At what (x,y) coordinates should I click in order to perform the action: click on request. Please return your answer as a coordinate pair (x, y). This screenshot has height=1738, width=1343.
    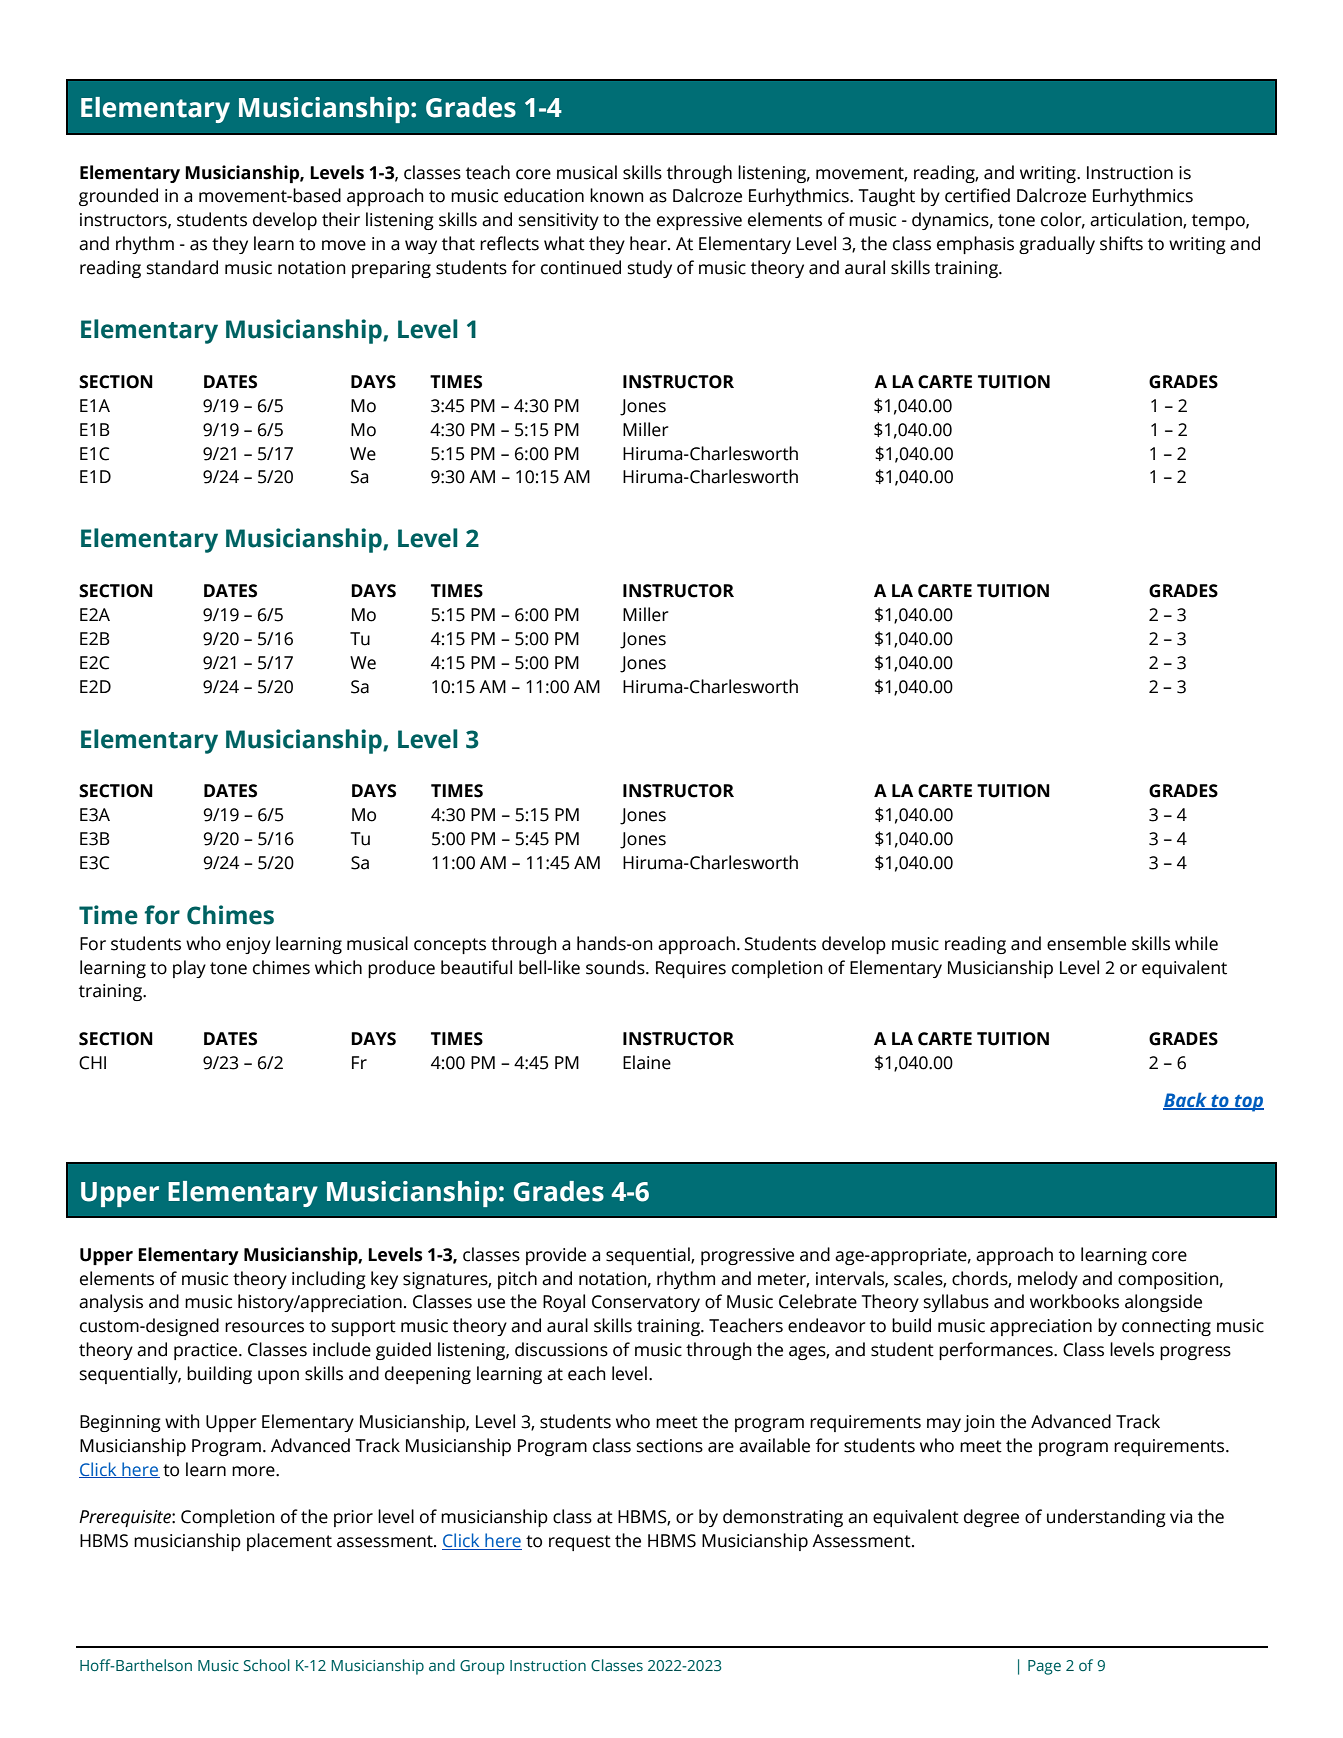
    Looking at the image, I should click on (580, 1543).
